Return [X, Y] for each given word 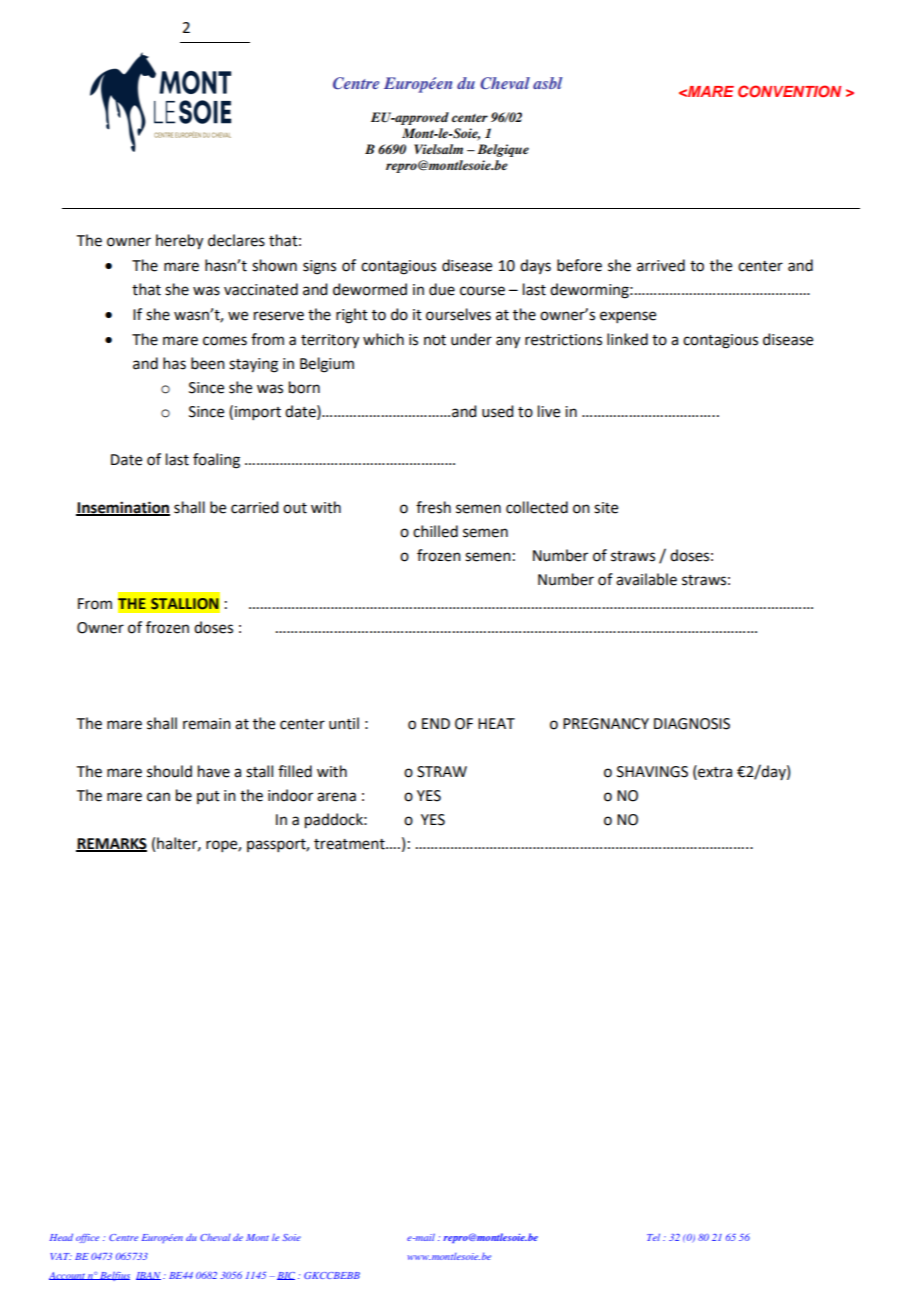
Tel [653, 1237]
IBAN [148, 1276]
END [436, 723]
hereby [179, 242]
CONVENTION [789, 91]
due [442, 289]
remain [207, 724]
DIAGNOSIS [692, 724]
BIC [286, 1276]
